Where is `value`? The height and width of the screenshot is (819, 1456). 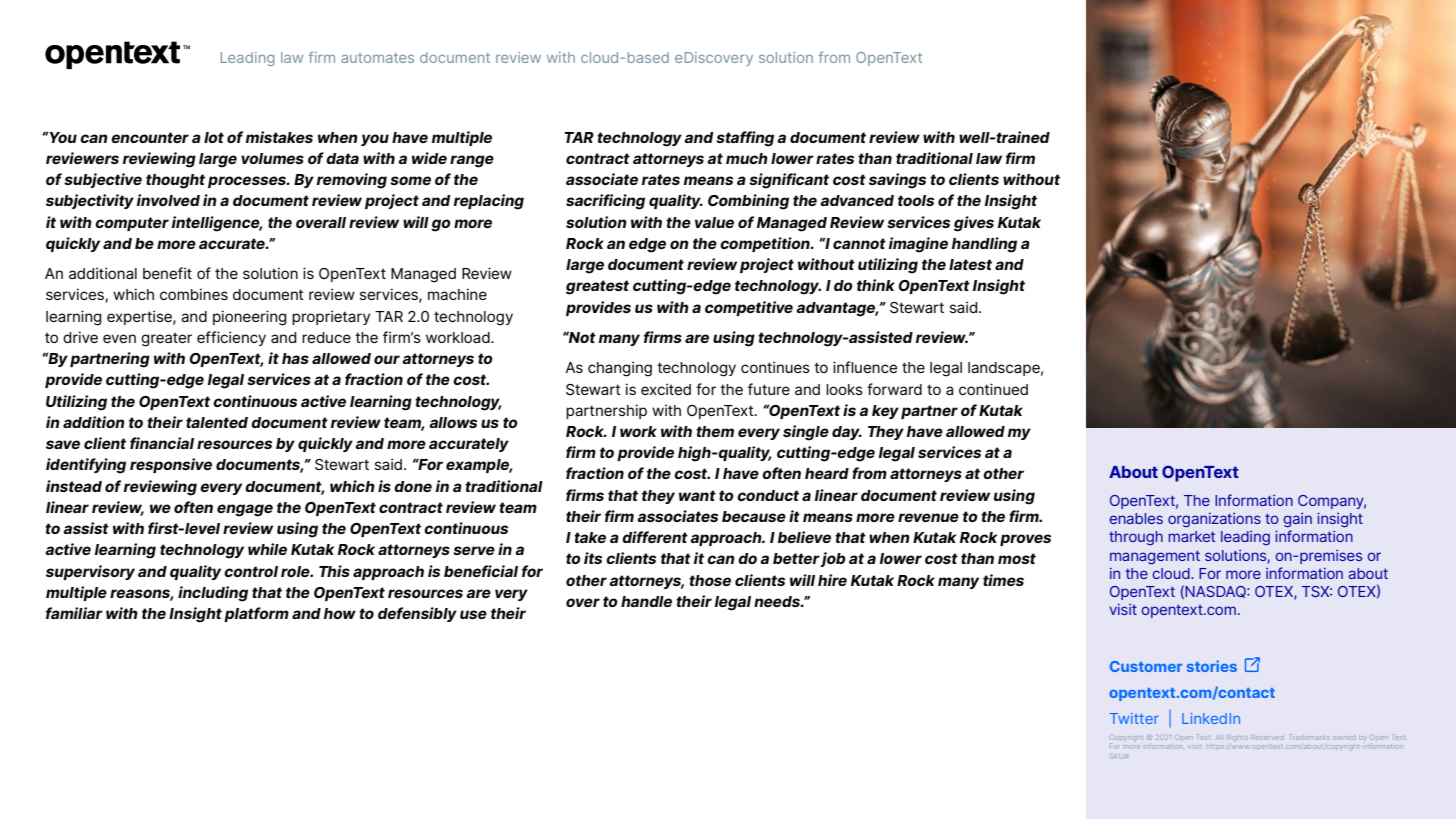
value is located at coordinates (714, 222).
